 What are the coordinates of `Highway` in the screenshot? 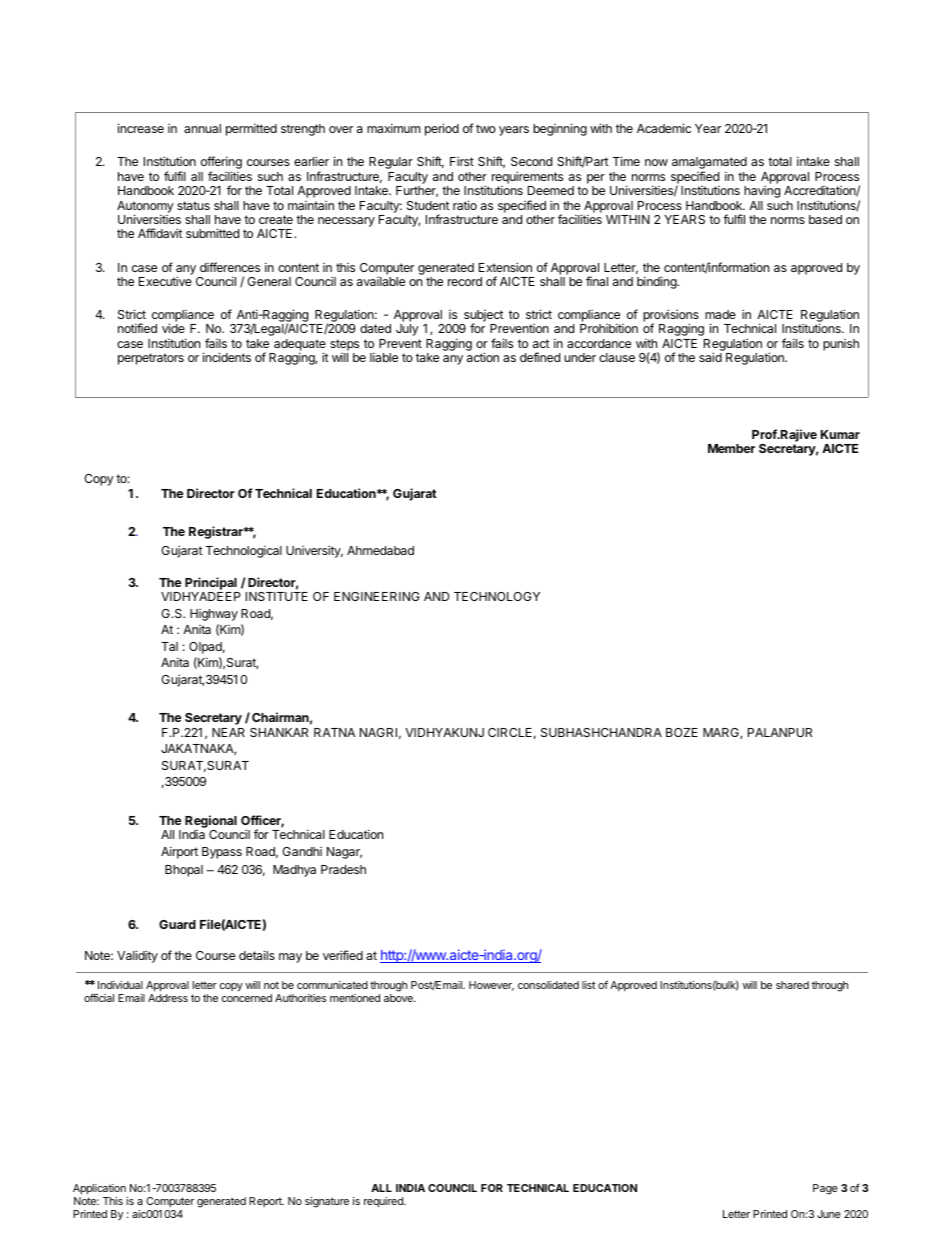 It's located at (214, 615).
